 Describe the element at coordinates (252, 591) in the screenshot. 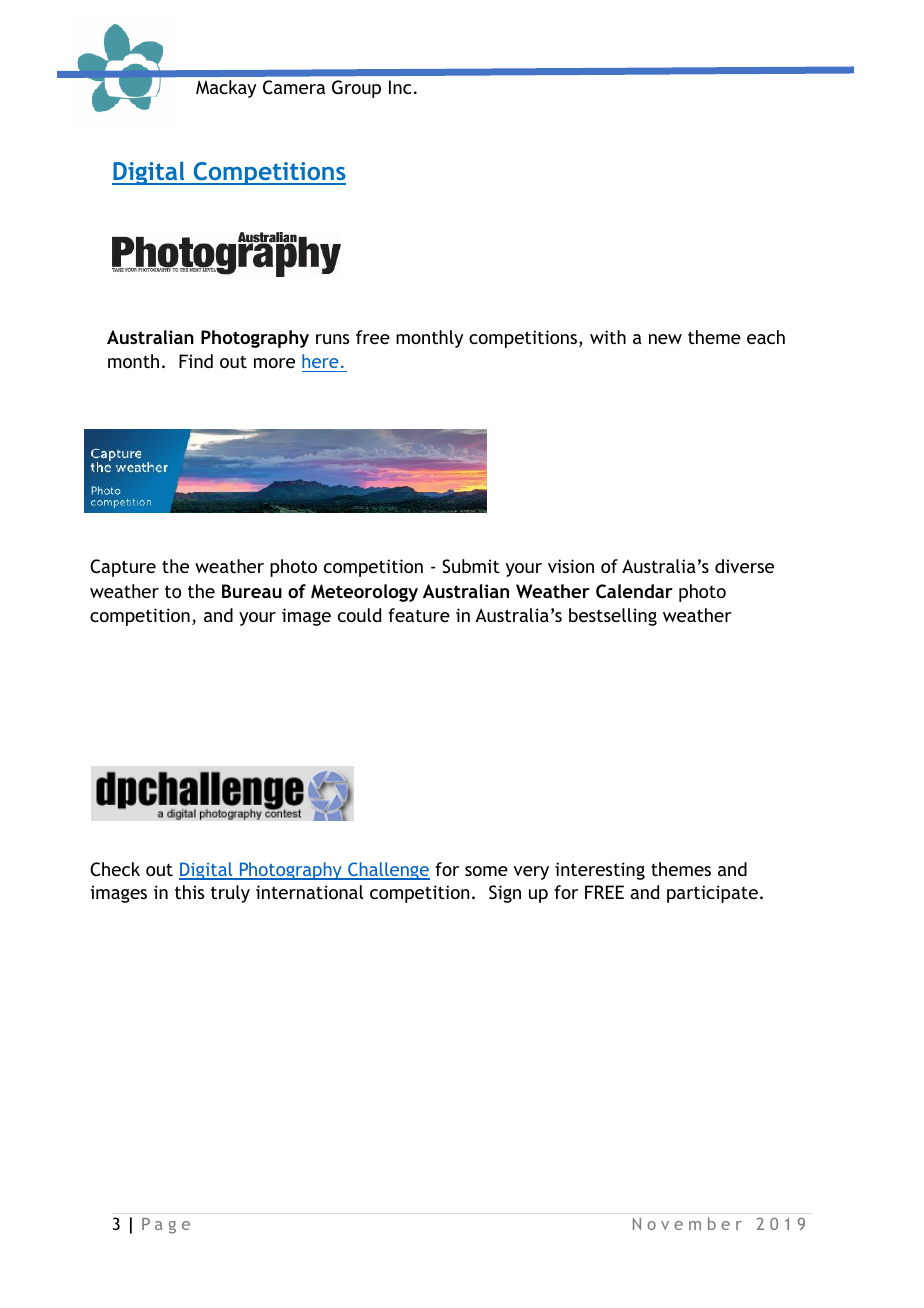

I see `Bureau` at that location.
